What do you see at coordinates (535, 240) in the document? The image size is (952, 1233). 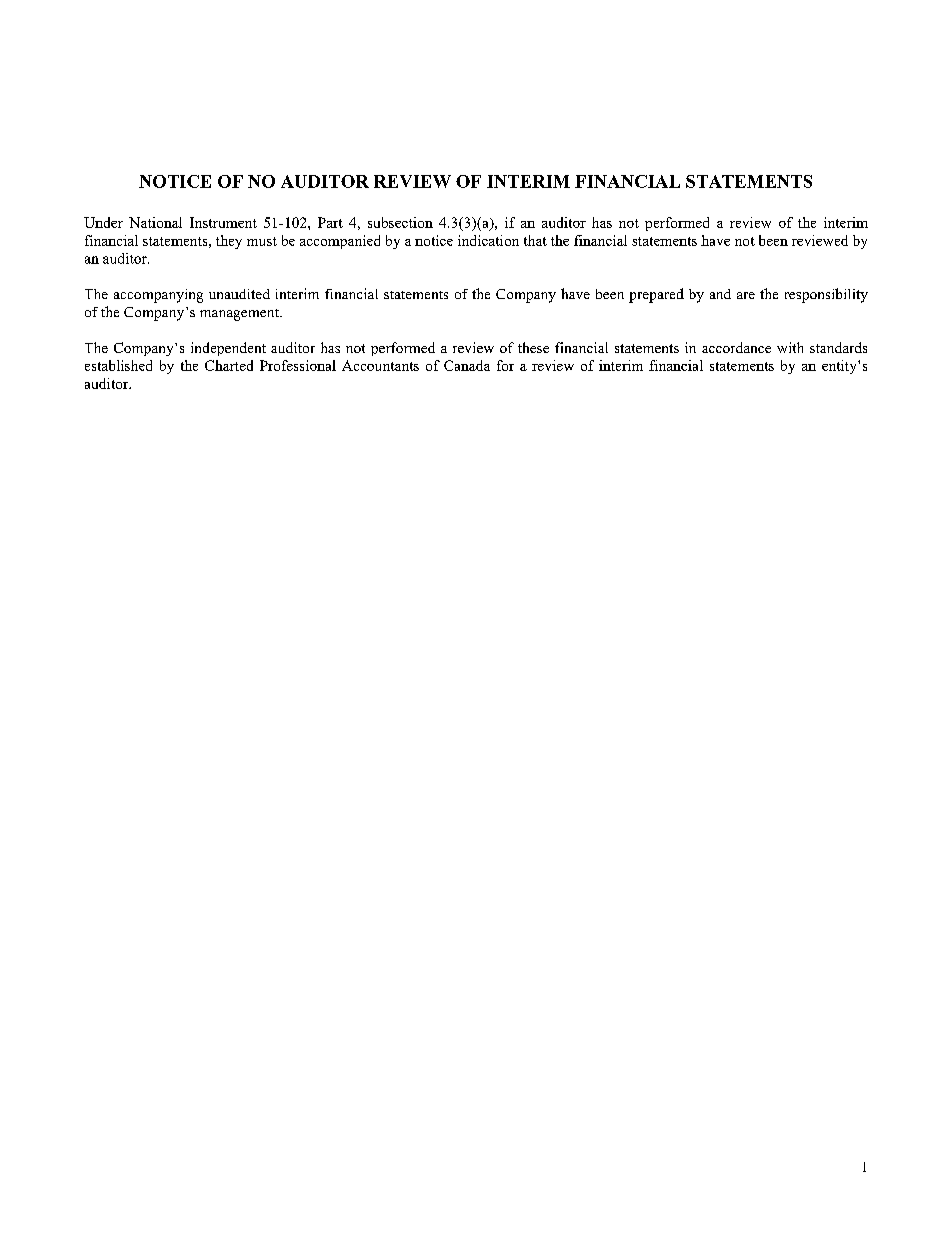 I see `that` at bounding box center [535, 240].
